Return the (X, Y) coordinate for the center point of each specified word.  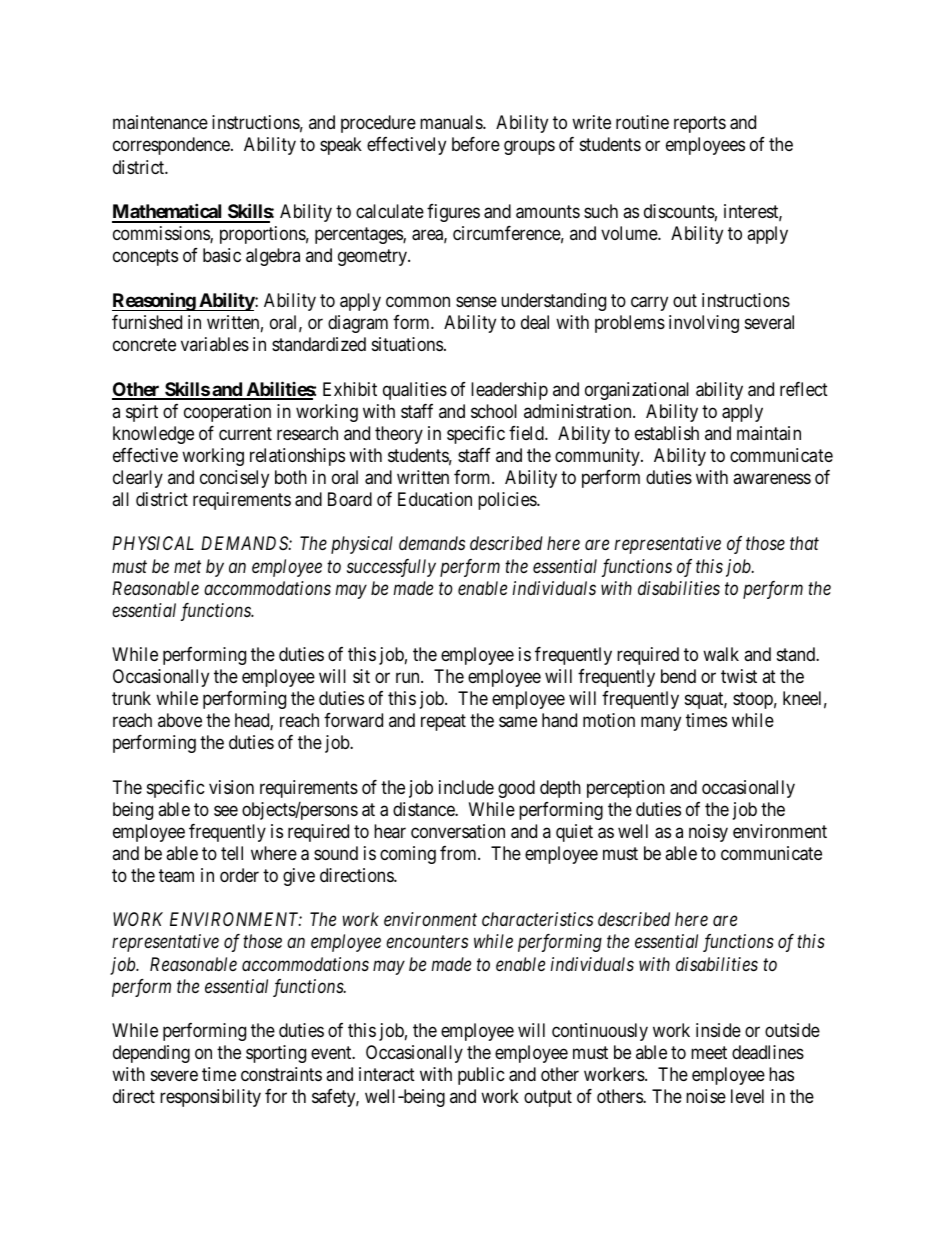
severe (174, 1076)
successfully (391, 568)
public (481, 1076)
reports (700, 125)
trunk (131, 698)
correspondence (172, 146)
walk (721, 654)
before (476, 144)
